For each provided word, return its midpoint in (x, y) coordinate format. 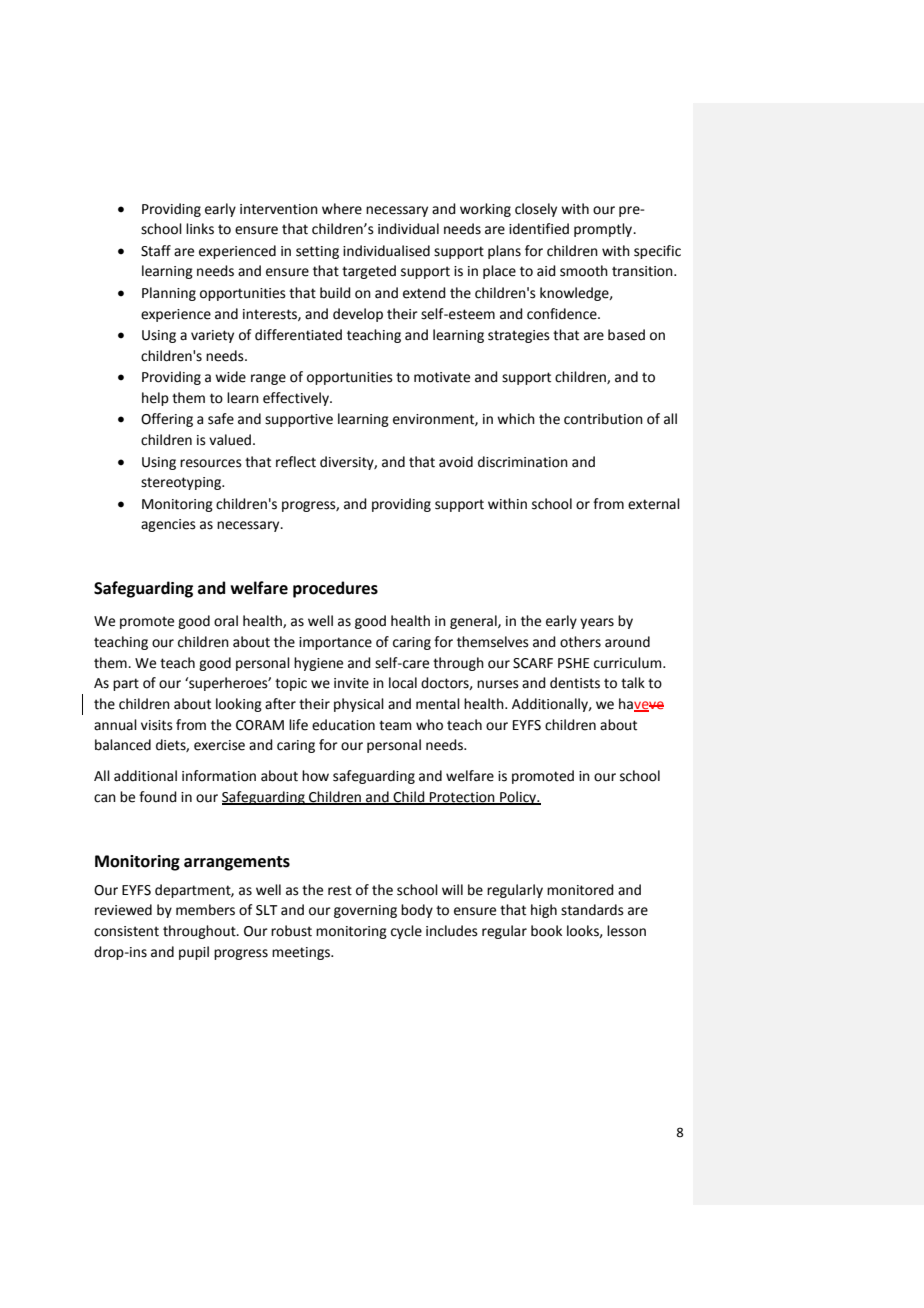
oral (226, 621)
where (342, 209)
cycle (406, 932)
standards (592, 910)
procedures (335, 589)
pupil (194, 953)
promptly (604, 230)
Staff (156, 251)
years (597, 623)
